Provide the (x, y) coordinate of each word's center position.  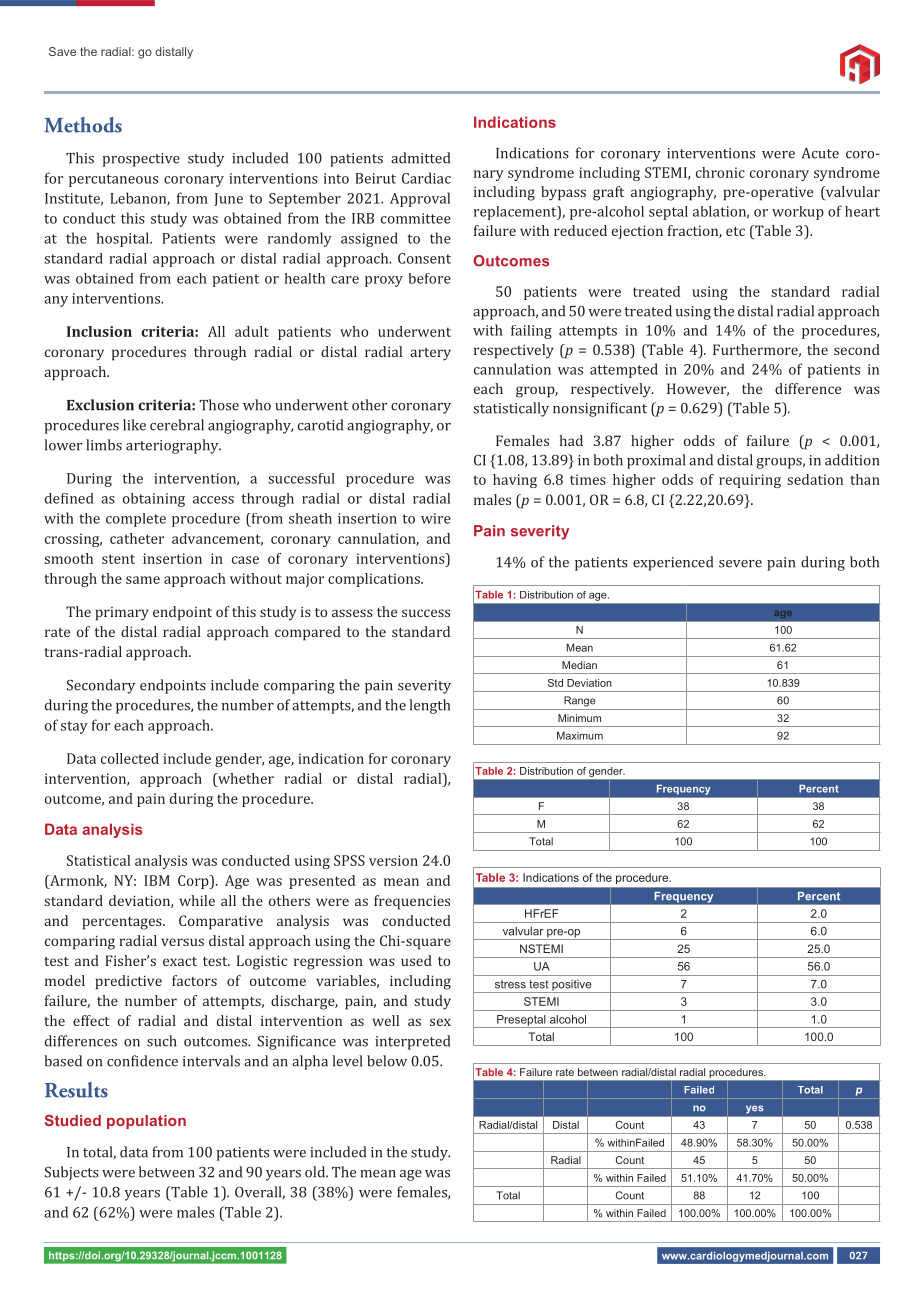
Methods (83, 125)
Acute (820, 153)
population (146, 1122)
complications (375, 580)
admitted (420, 158)
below (387, 1061)
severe (740, 564)
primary (122, 614)
